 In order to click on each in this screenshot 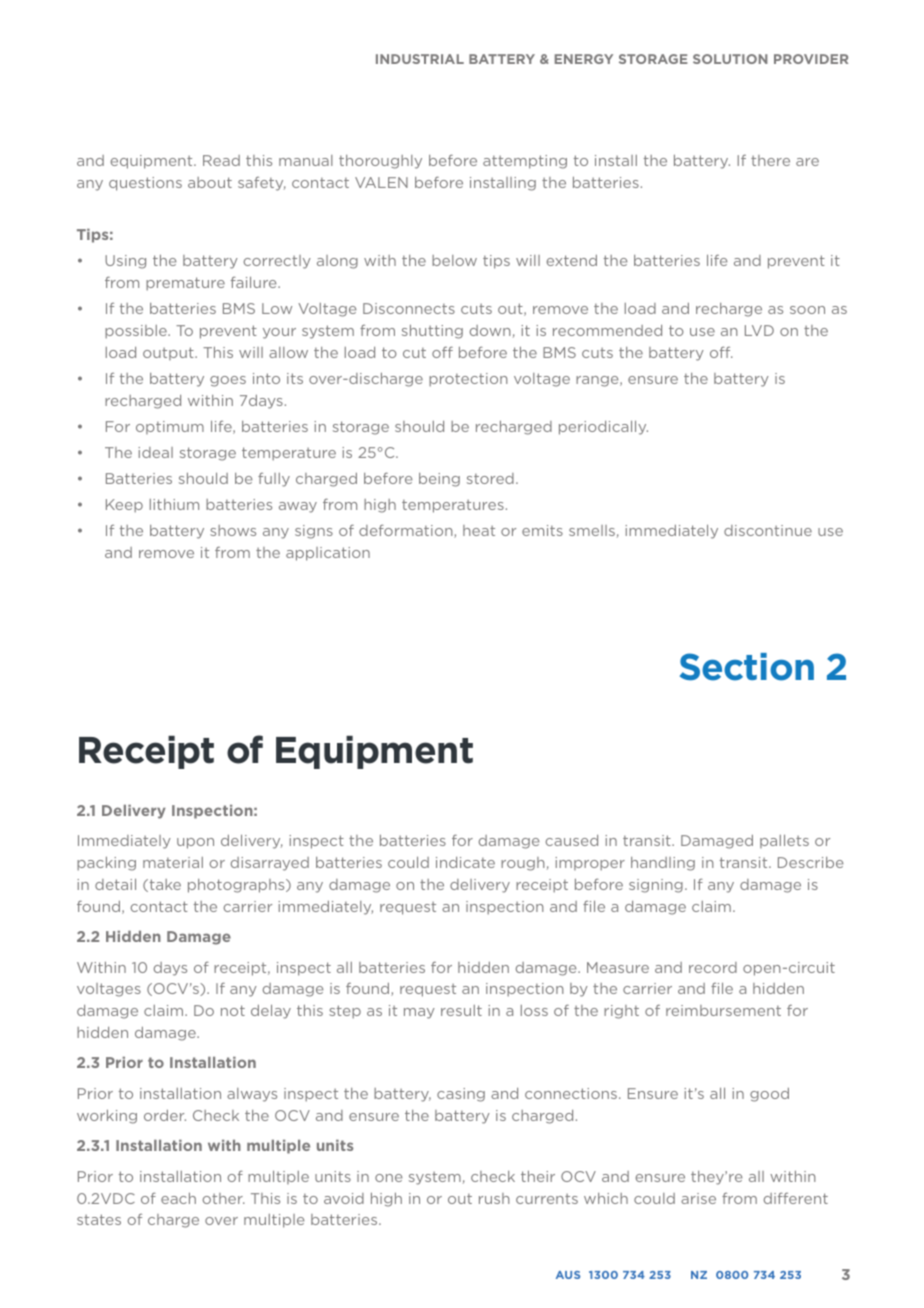, I will do `click(178, 1198)`.
